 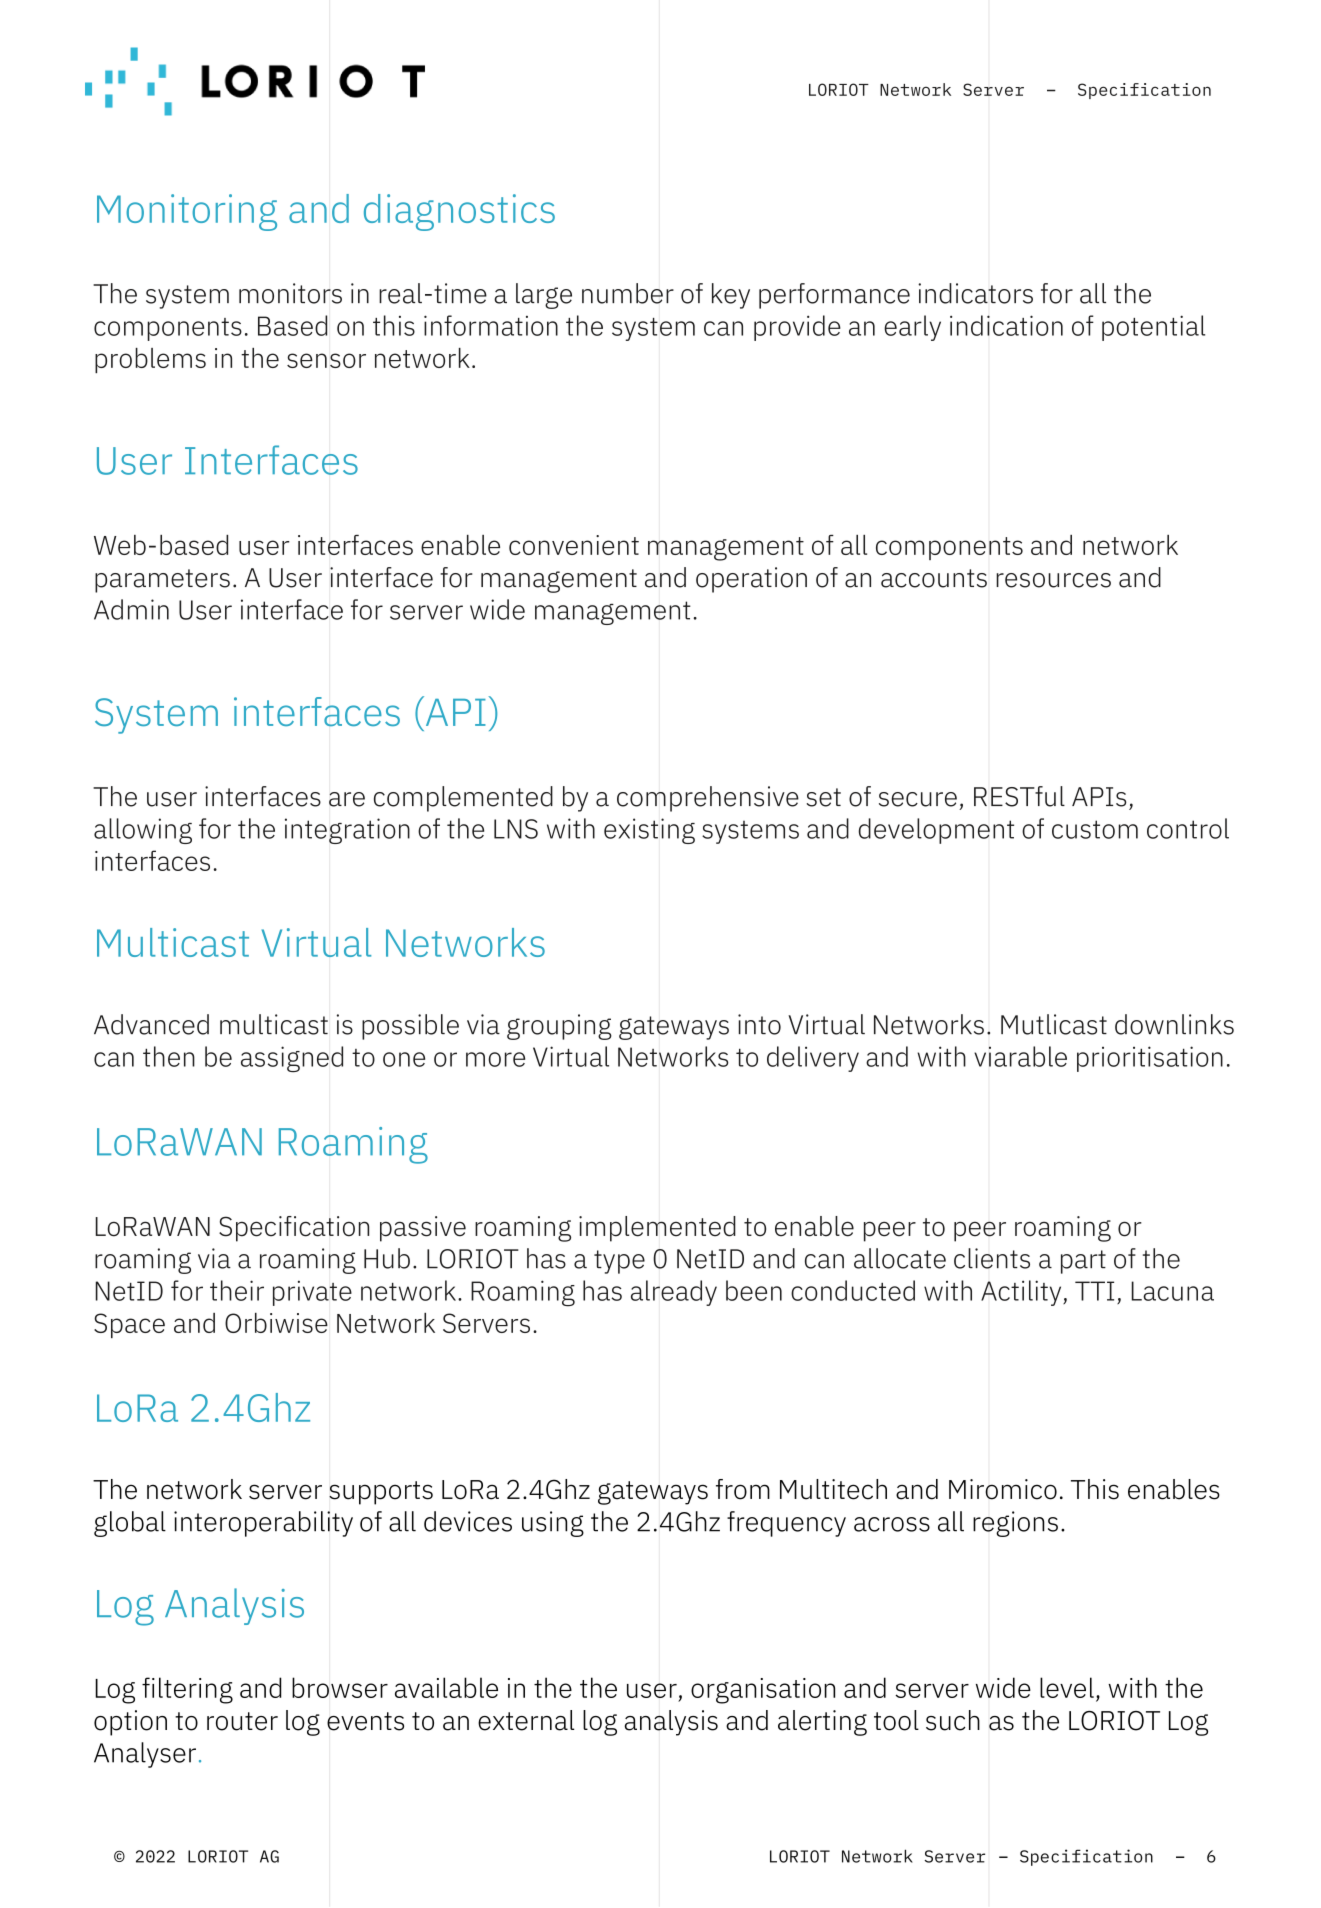 I want to click on indicators, so click(x=975, y=293).
